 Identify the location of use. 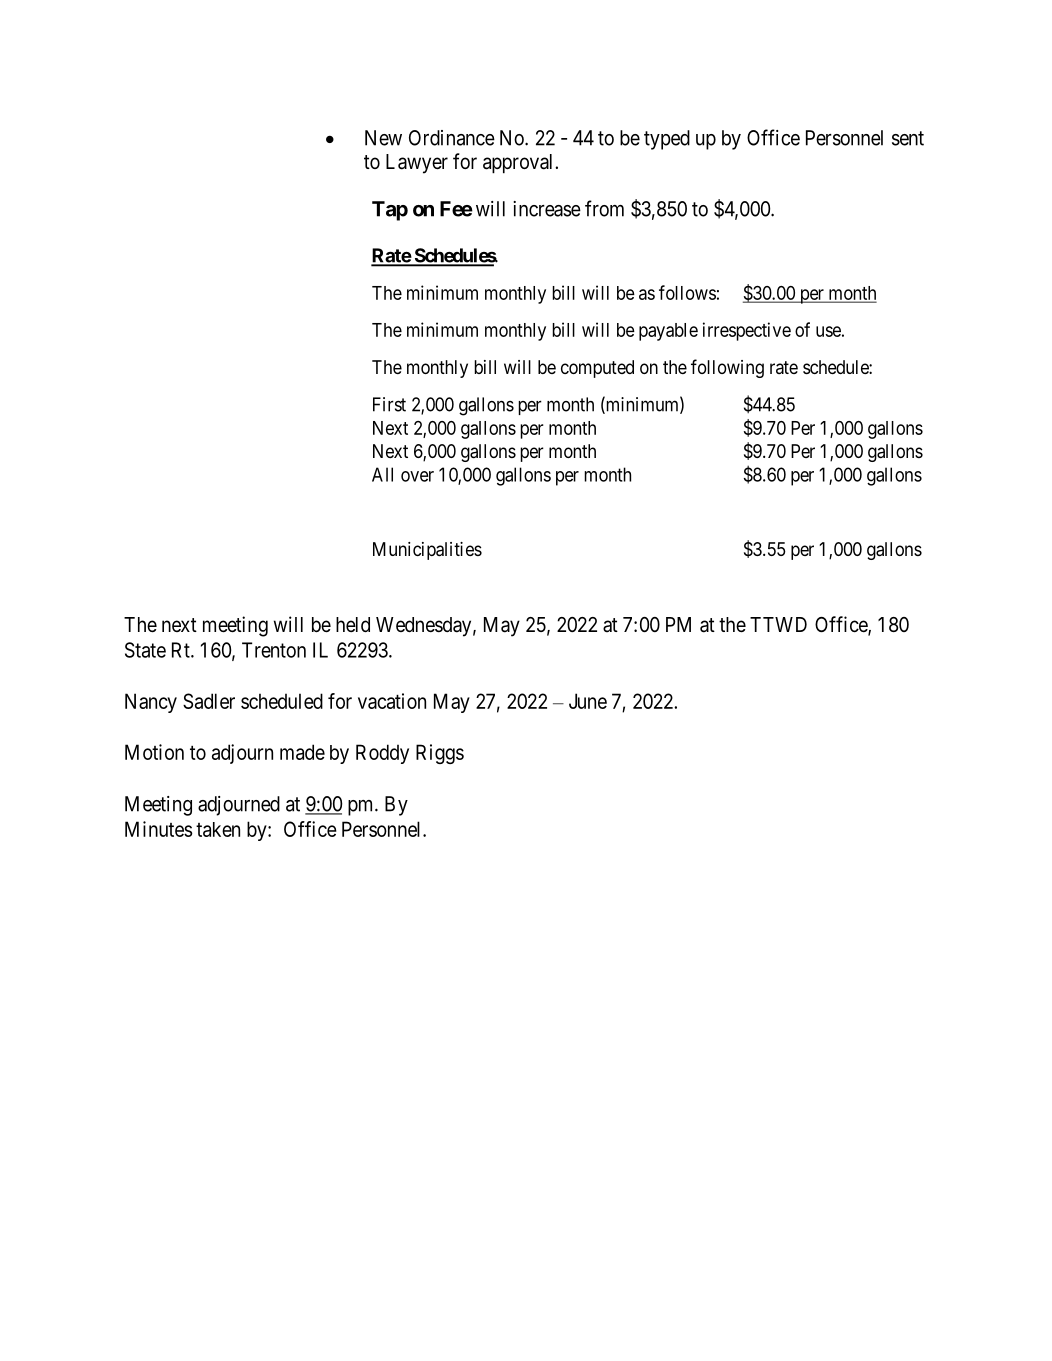
(828, 331).
